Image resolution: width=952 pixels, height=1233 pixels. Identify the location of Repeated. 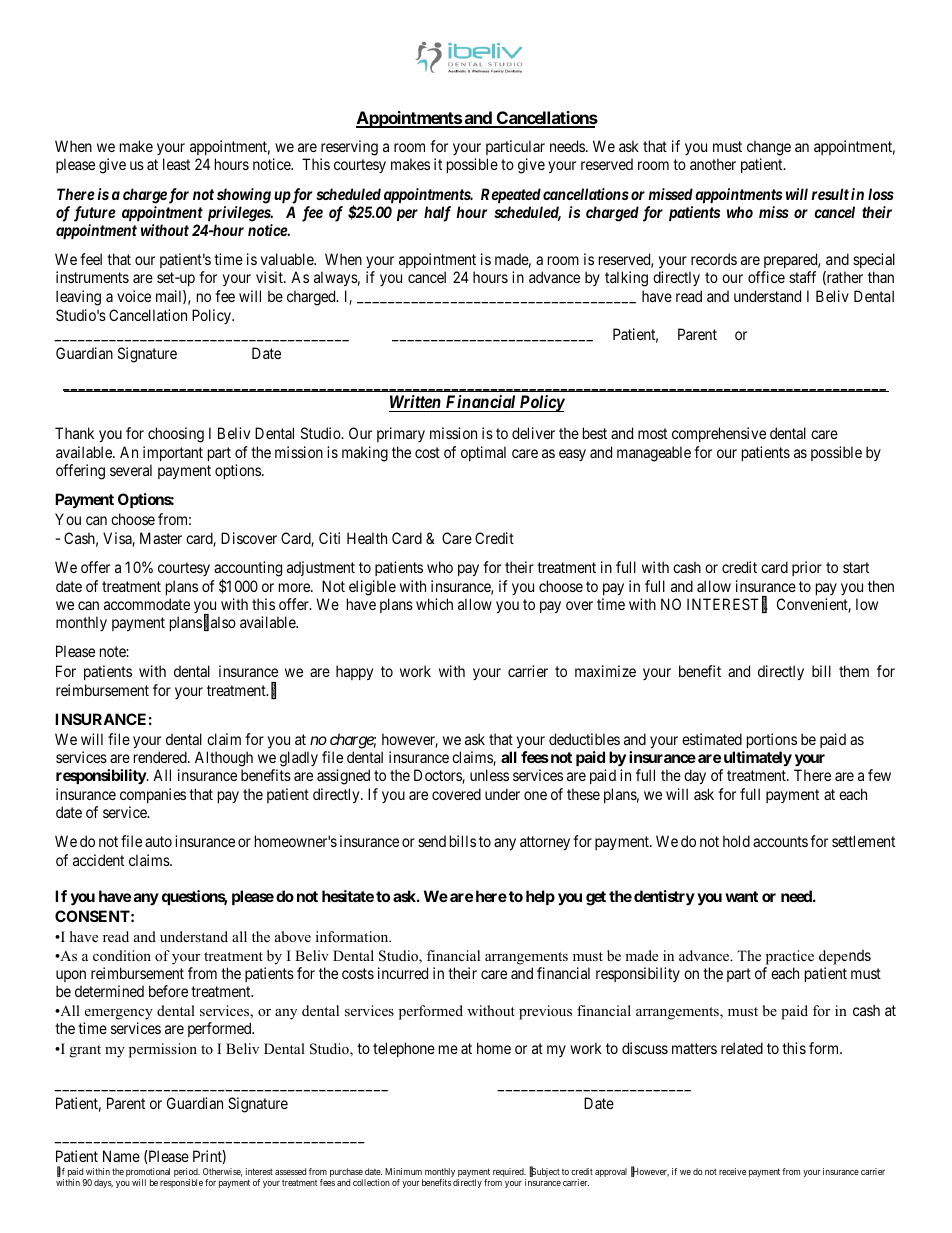
(511, 195).
